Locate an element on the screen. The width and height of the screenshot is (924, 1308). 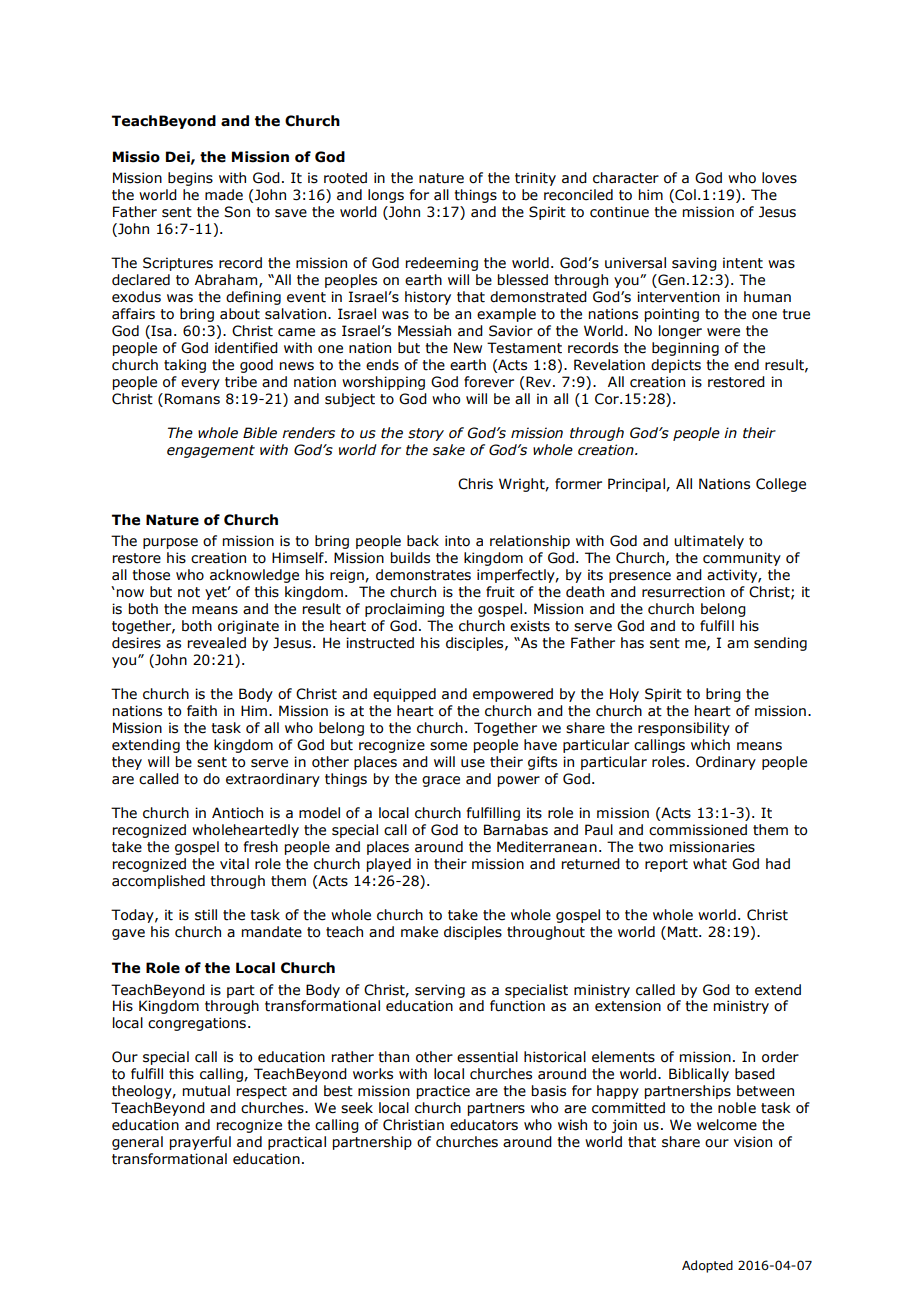
saving is located at coordinates (694, 264).
